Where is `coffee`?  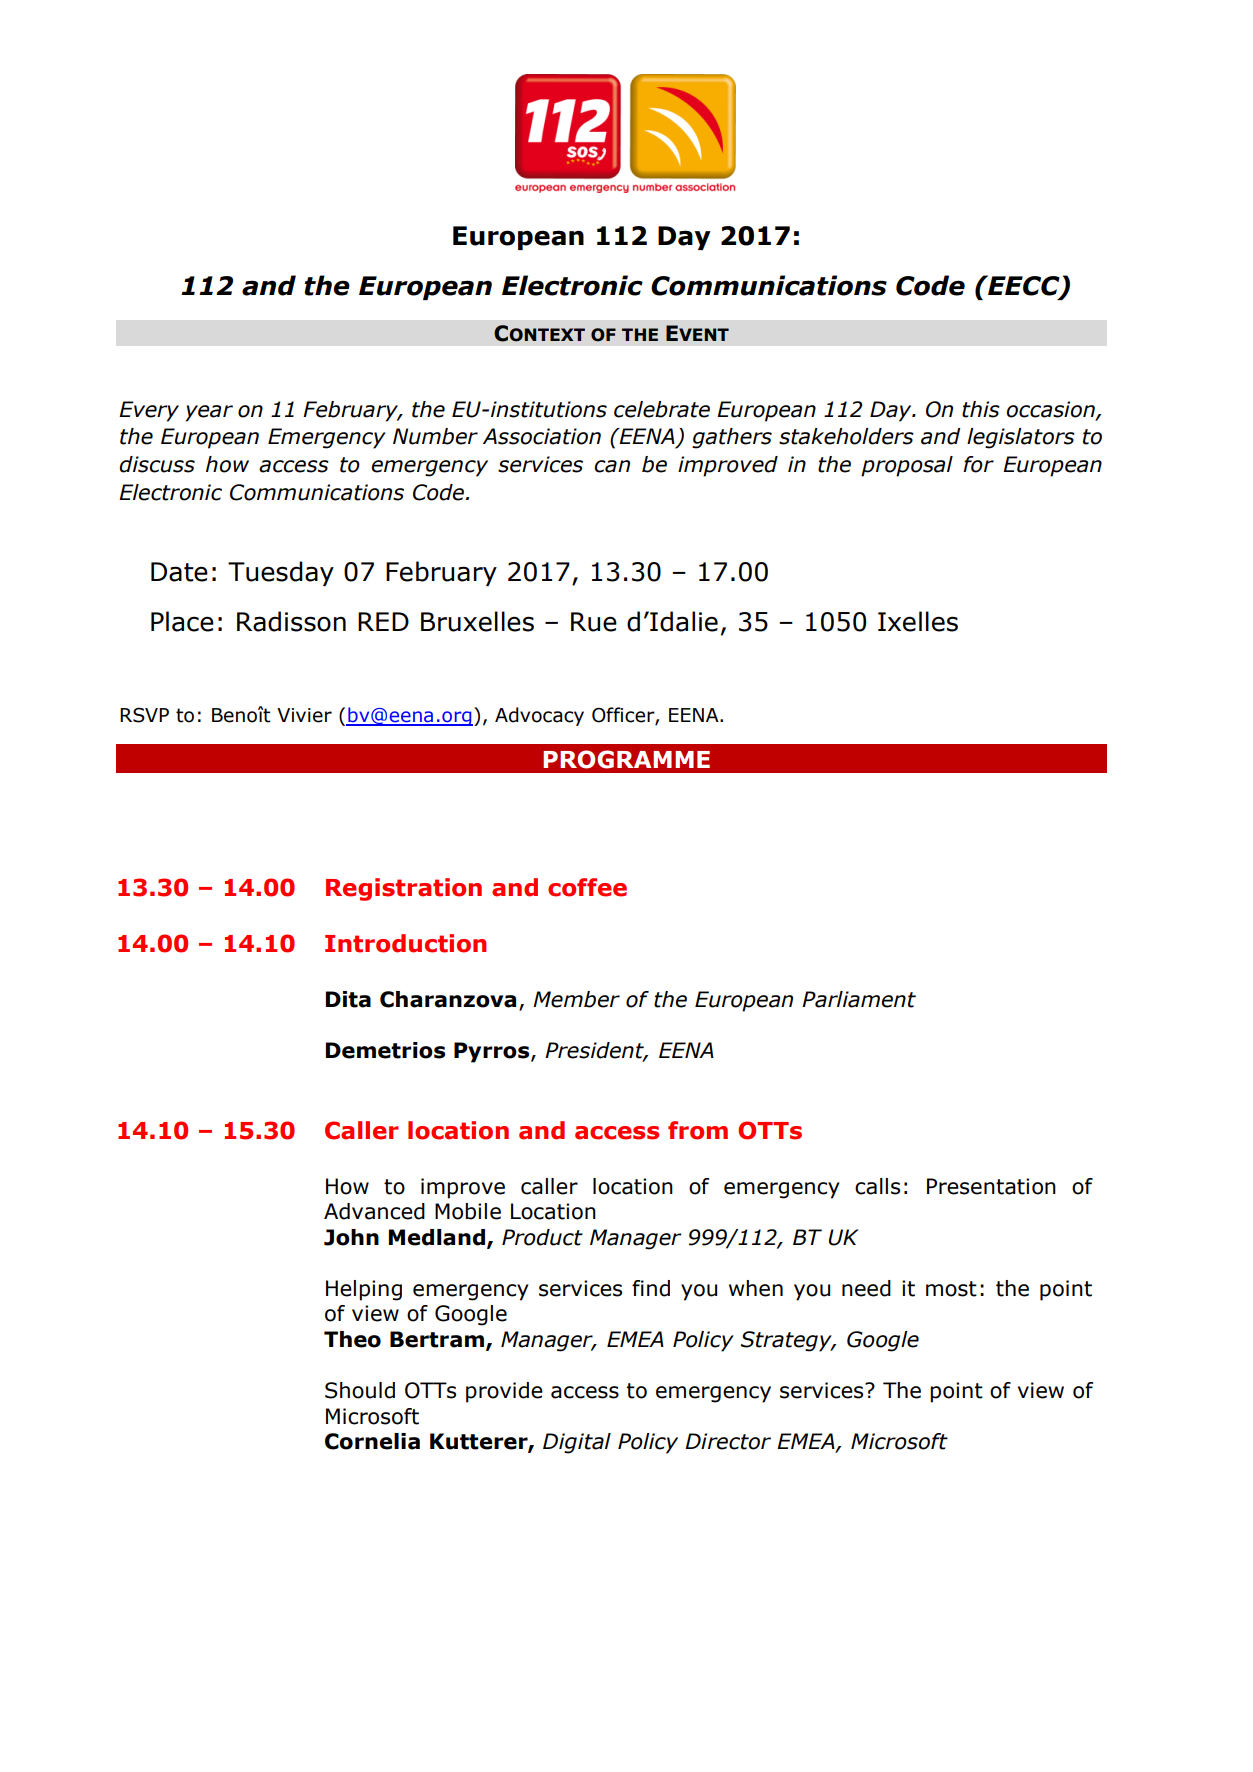 coffee is located at coordinates (587, 887).
